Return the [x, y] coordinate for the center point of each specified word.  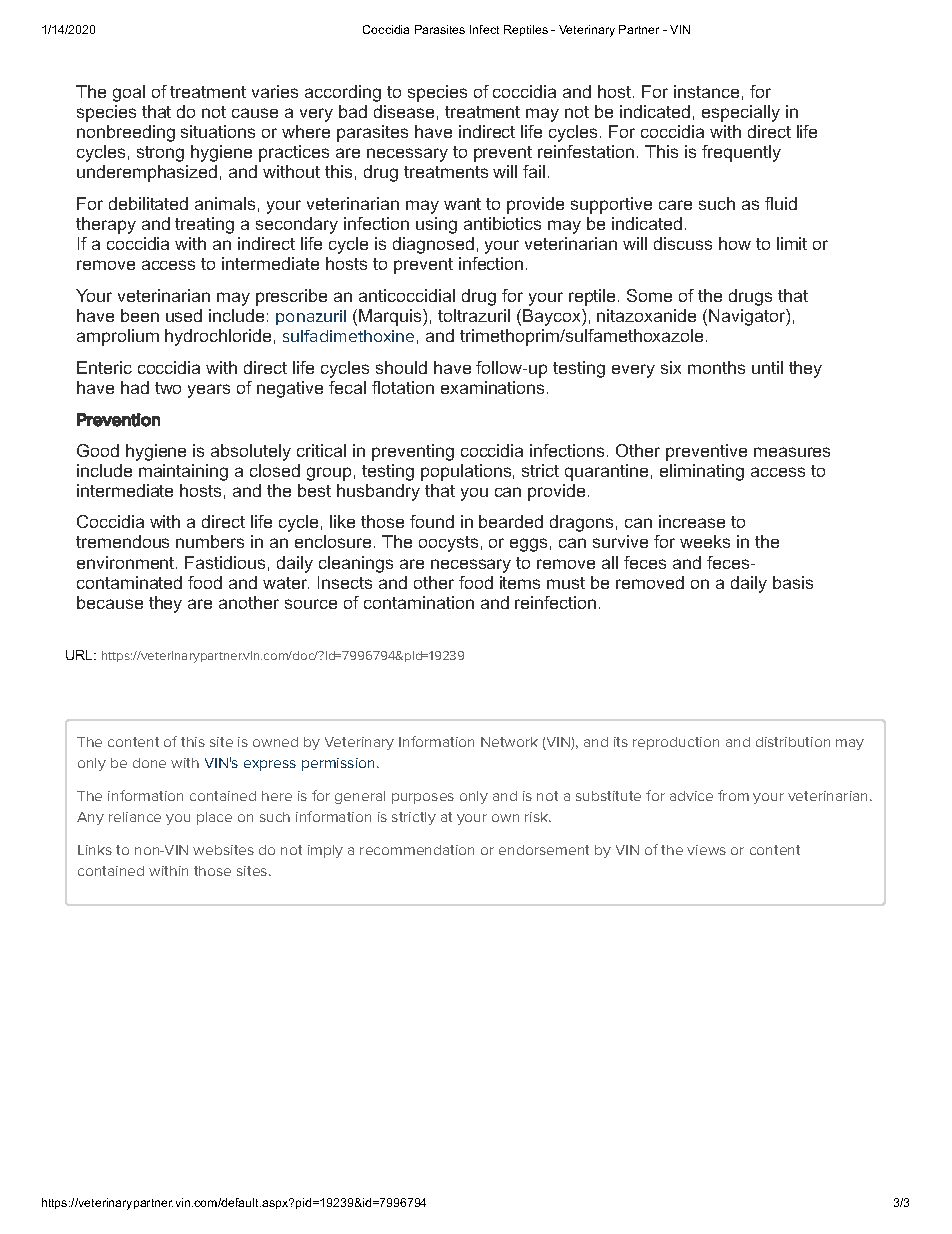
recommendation [417, 850]
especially [741, 113]
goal [129, 93]
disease [404, 111]
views [706, 850]
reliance [135, 817]
